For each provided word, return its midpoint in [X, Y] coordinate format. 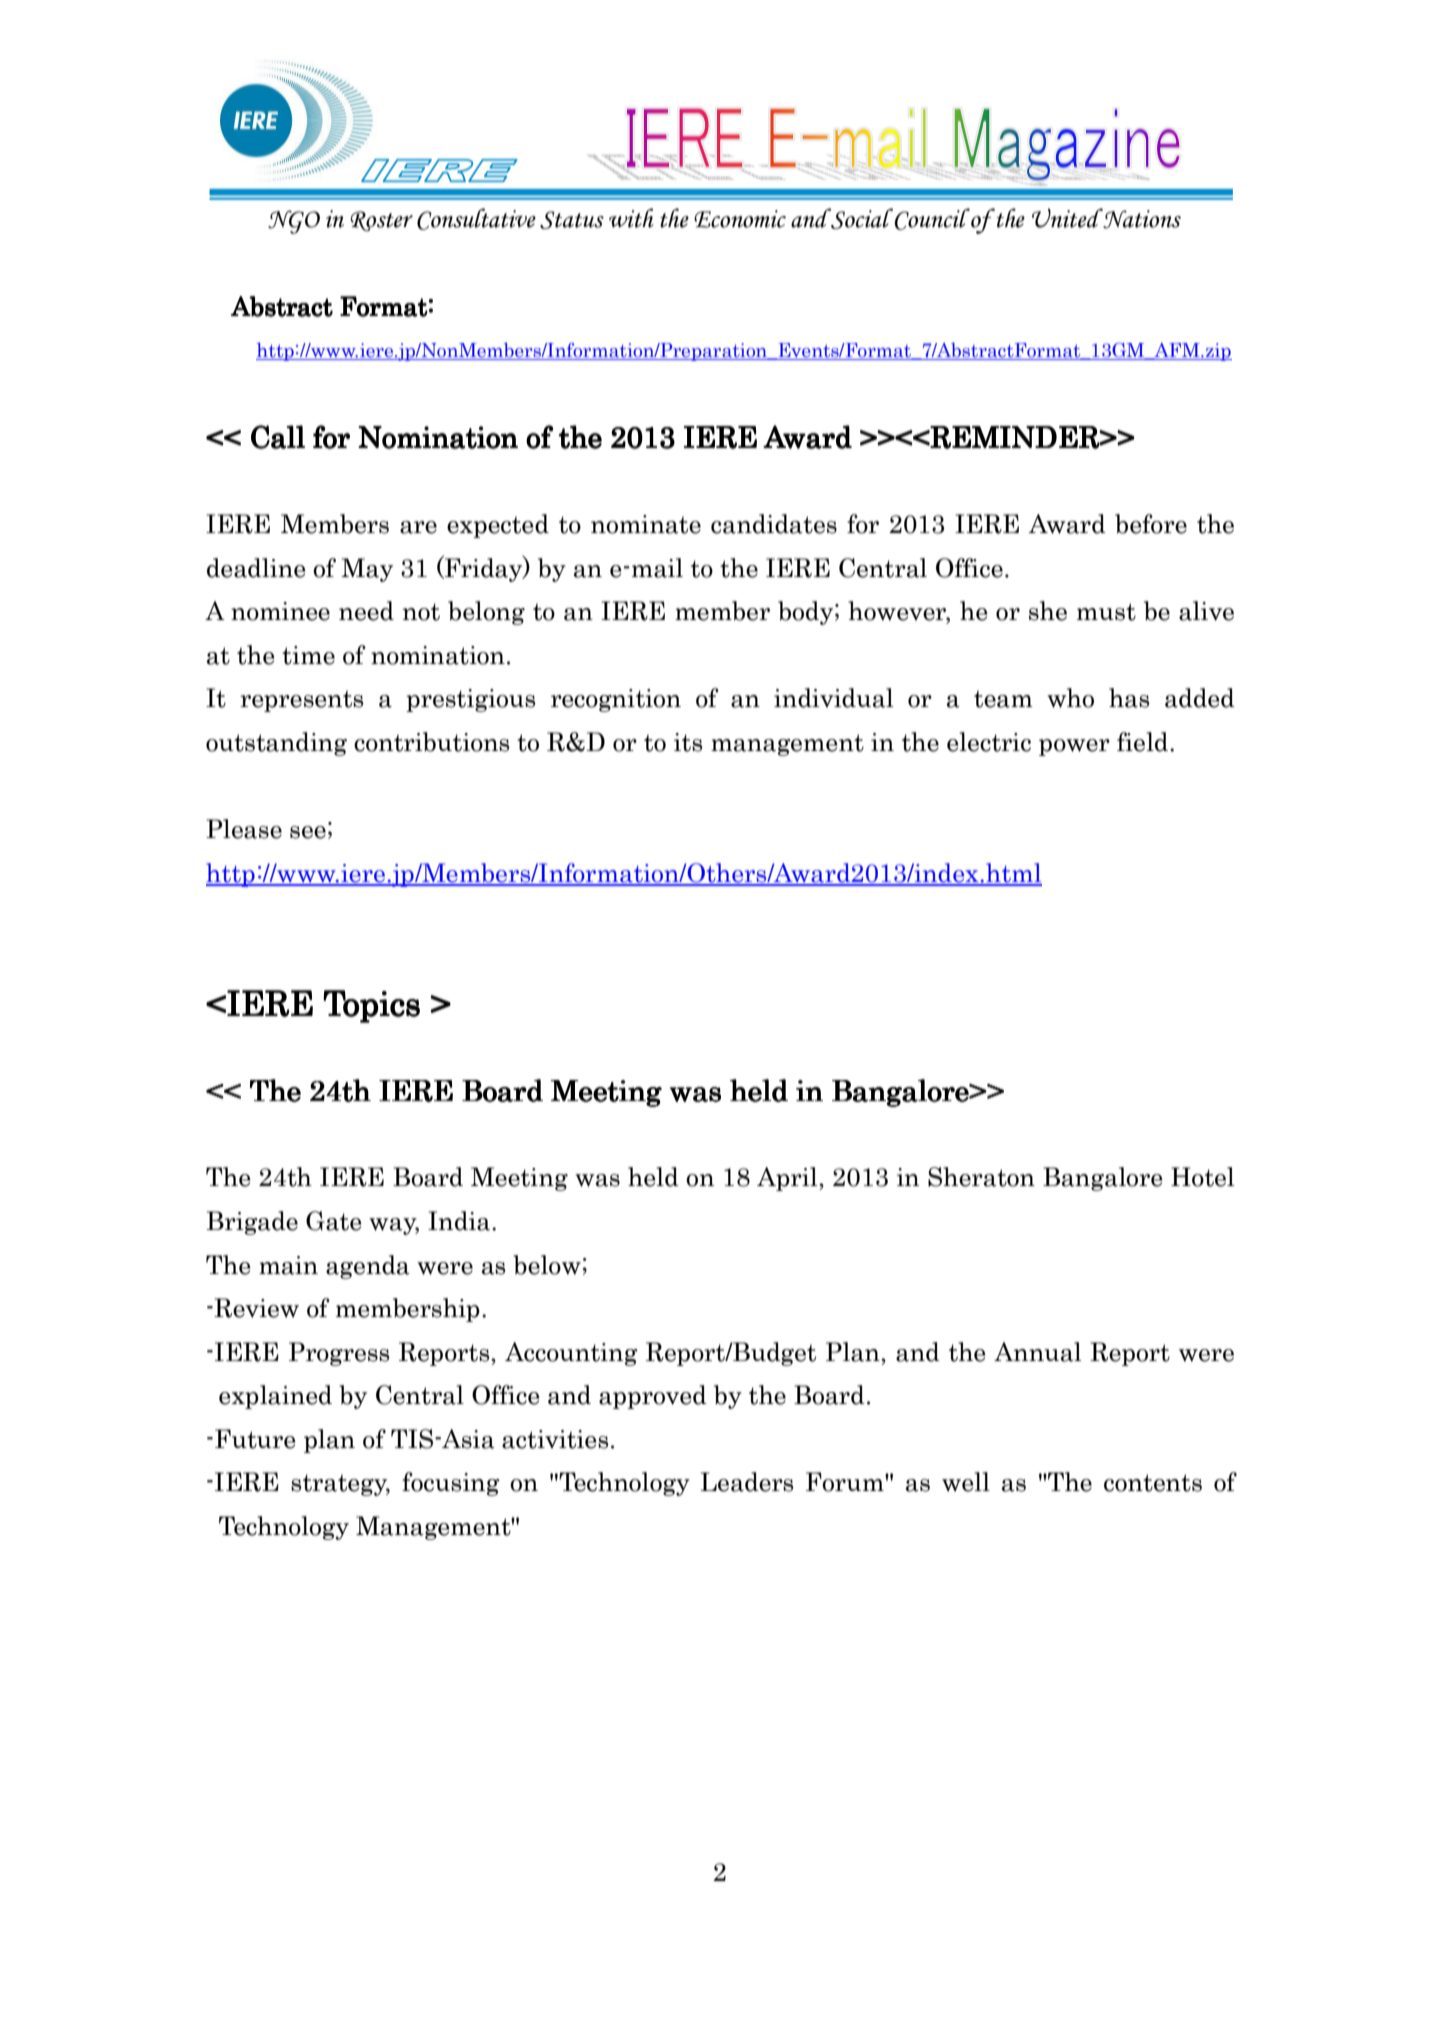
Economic [740, 219]
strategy [340, 1485]
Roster [381, 221]
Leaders [746, 1482]
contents [1153, 1483]
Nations [1141, 218]
